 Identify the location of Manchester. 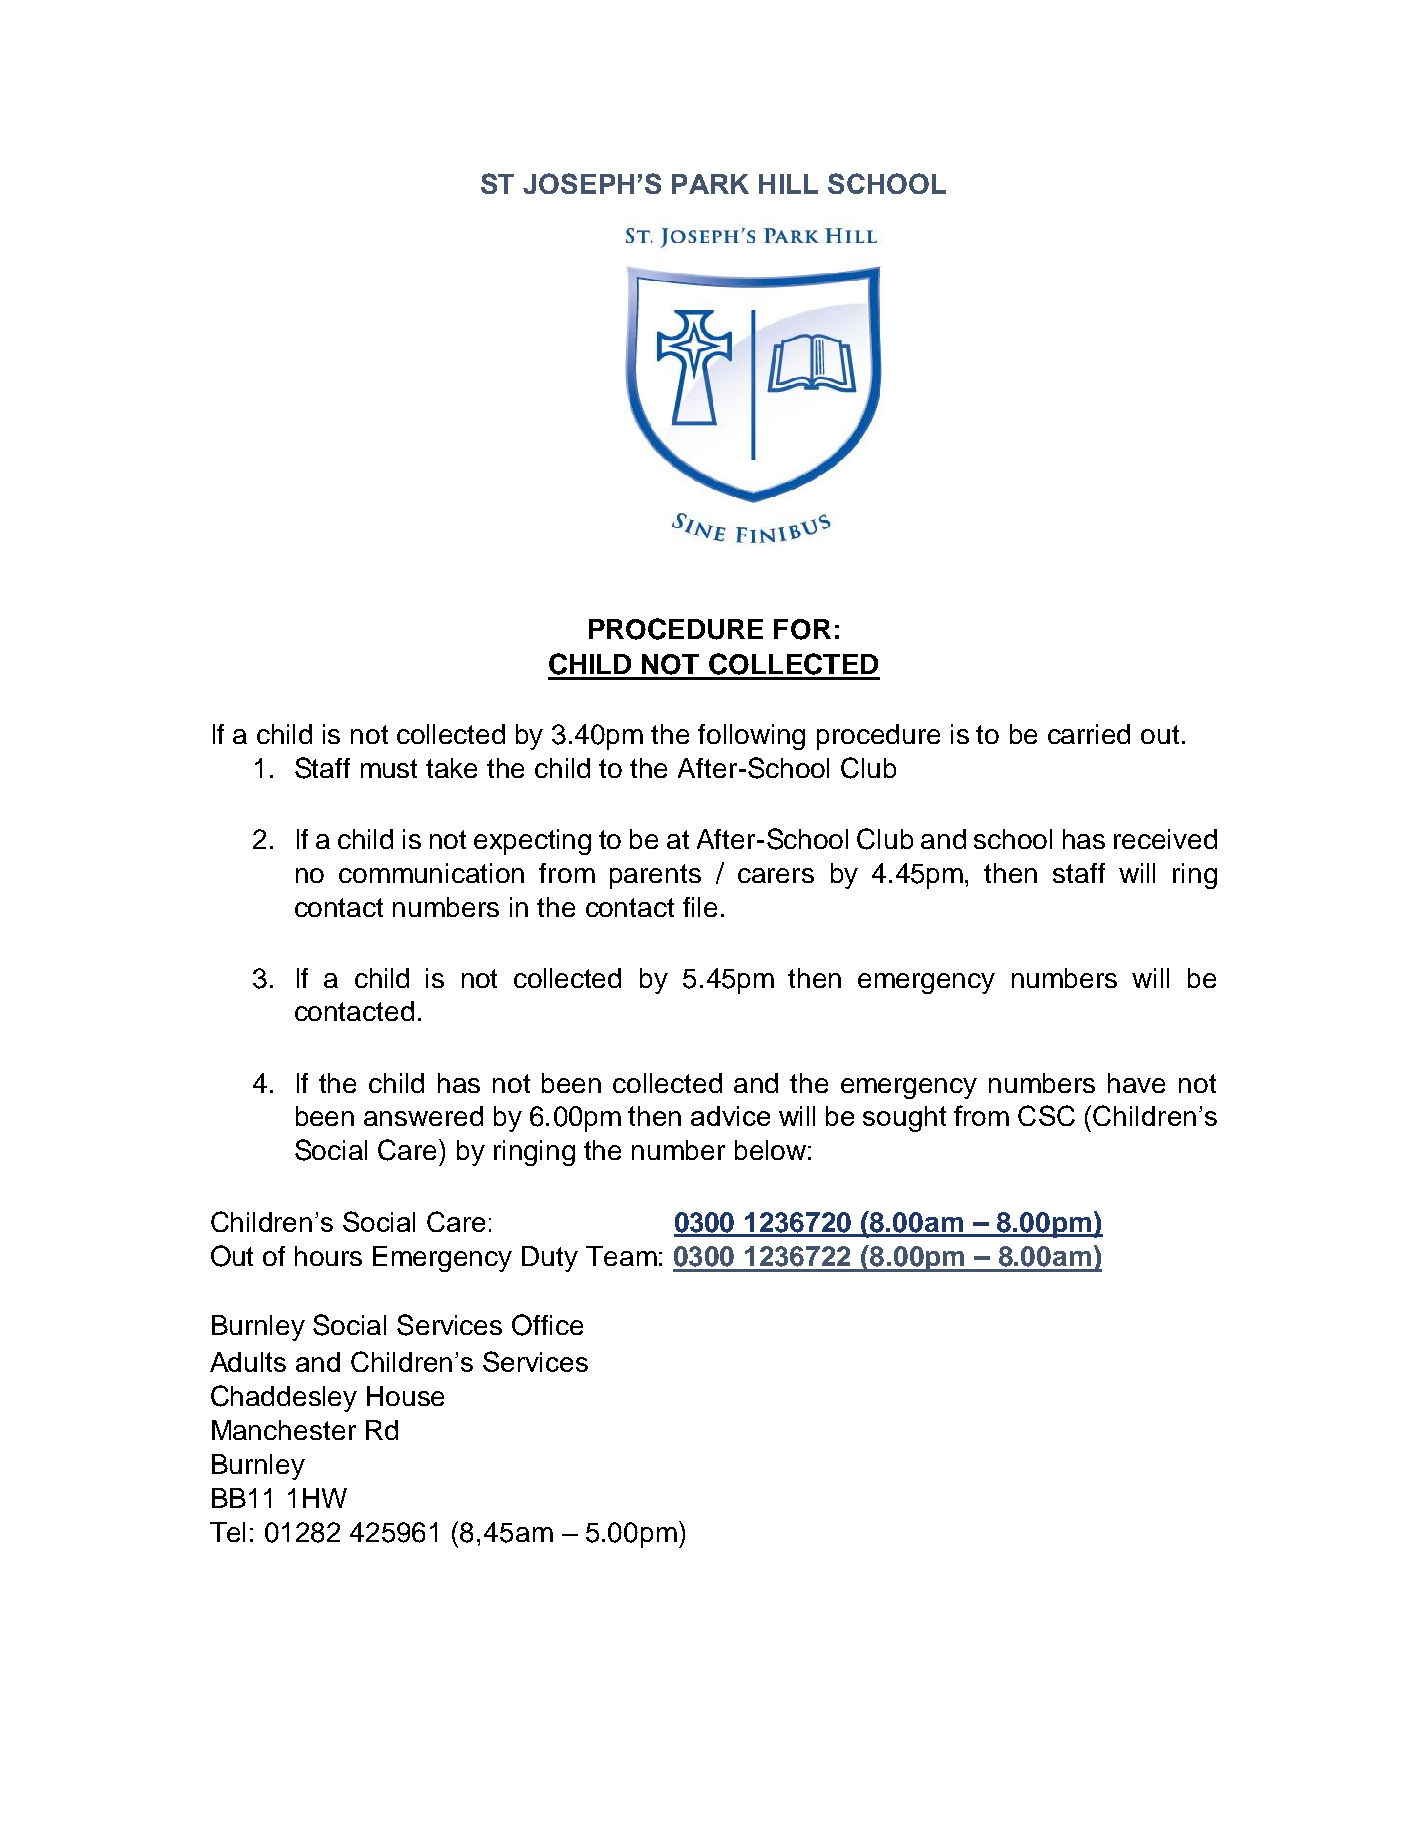
(284, 1430).
